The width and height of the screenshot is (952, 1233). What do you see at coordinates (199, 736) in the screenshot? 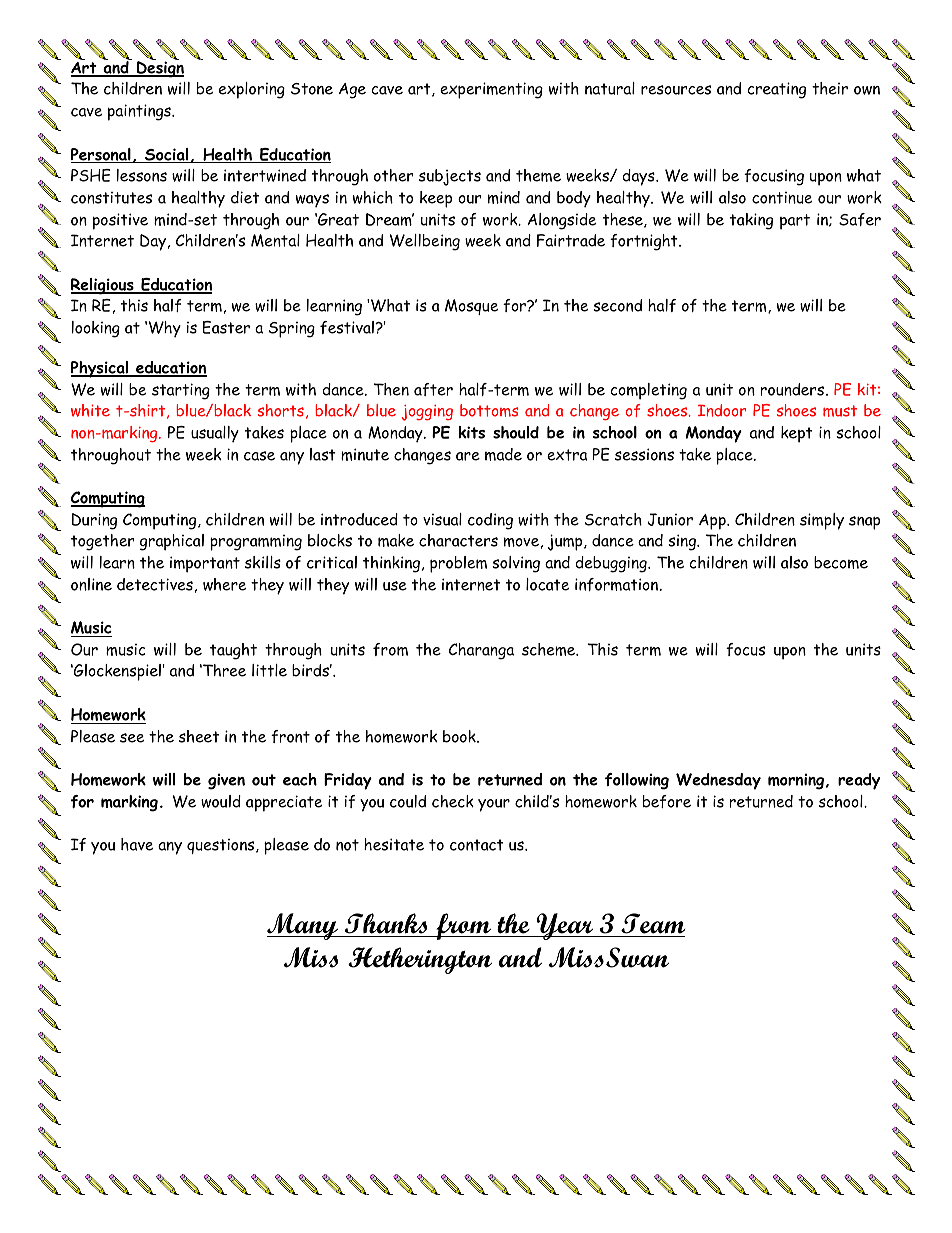
I see `sheet` at bounding box center [199, 736].
